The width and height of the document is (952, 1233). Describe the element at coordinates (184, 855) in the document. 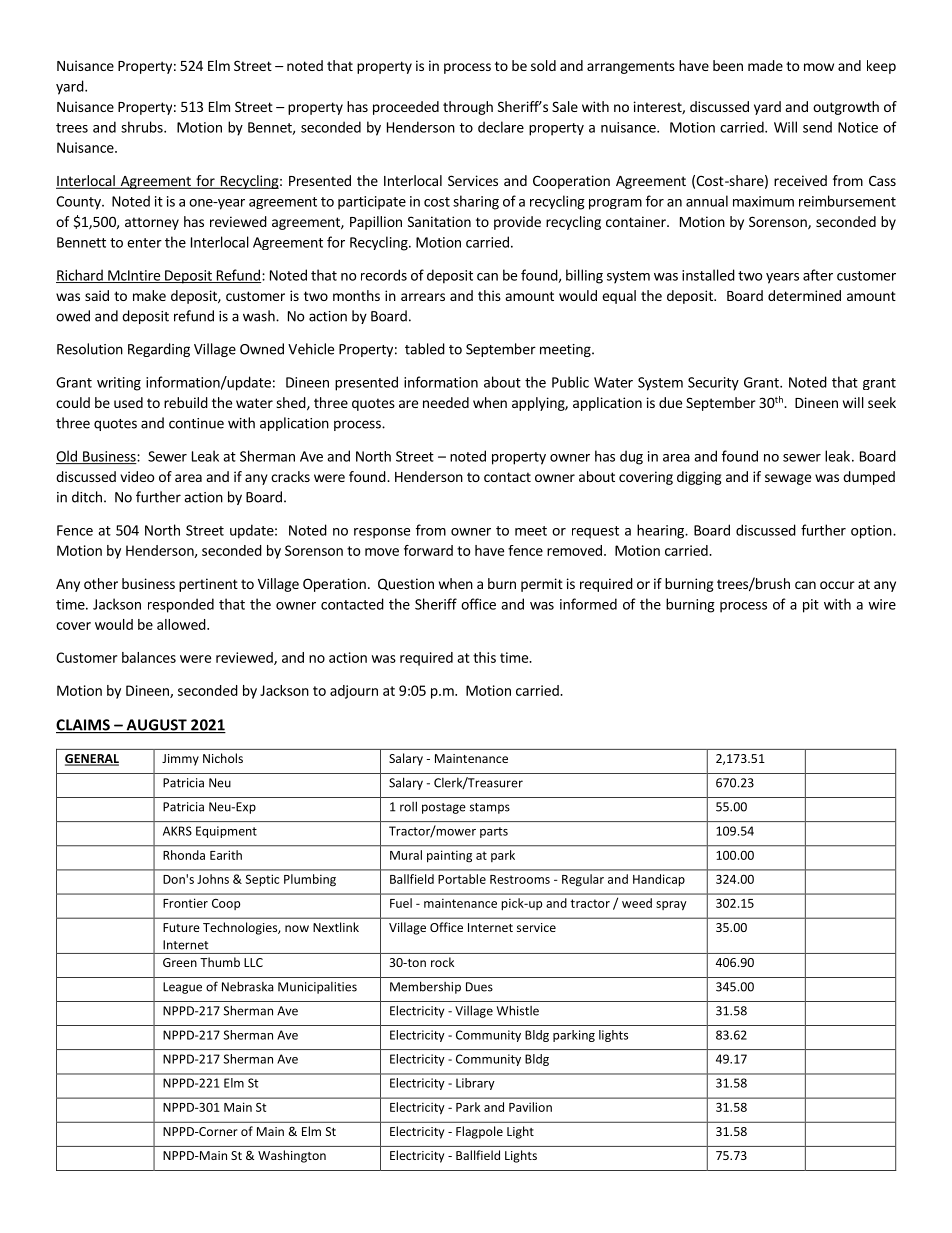

I see `Rhonda` at that location.
